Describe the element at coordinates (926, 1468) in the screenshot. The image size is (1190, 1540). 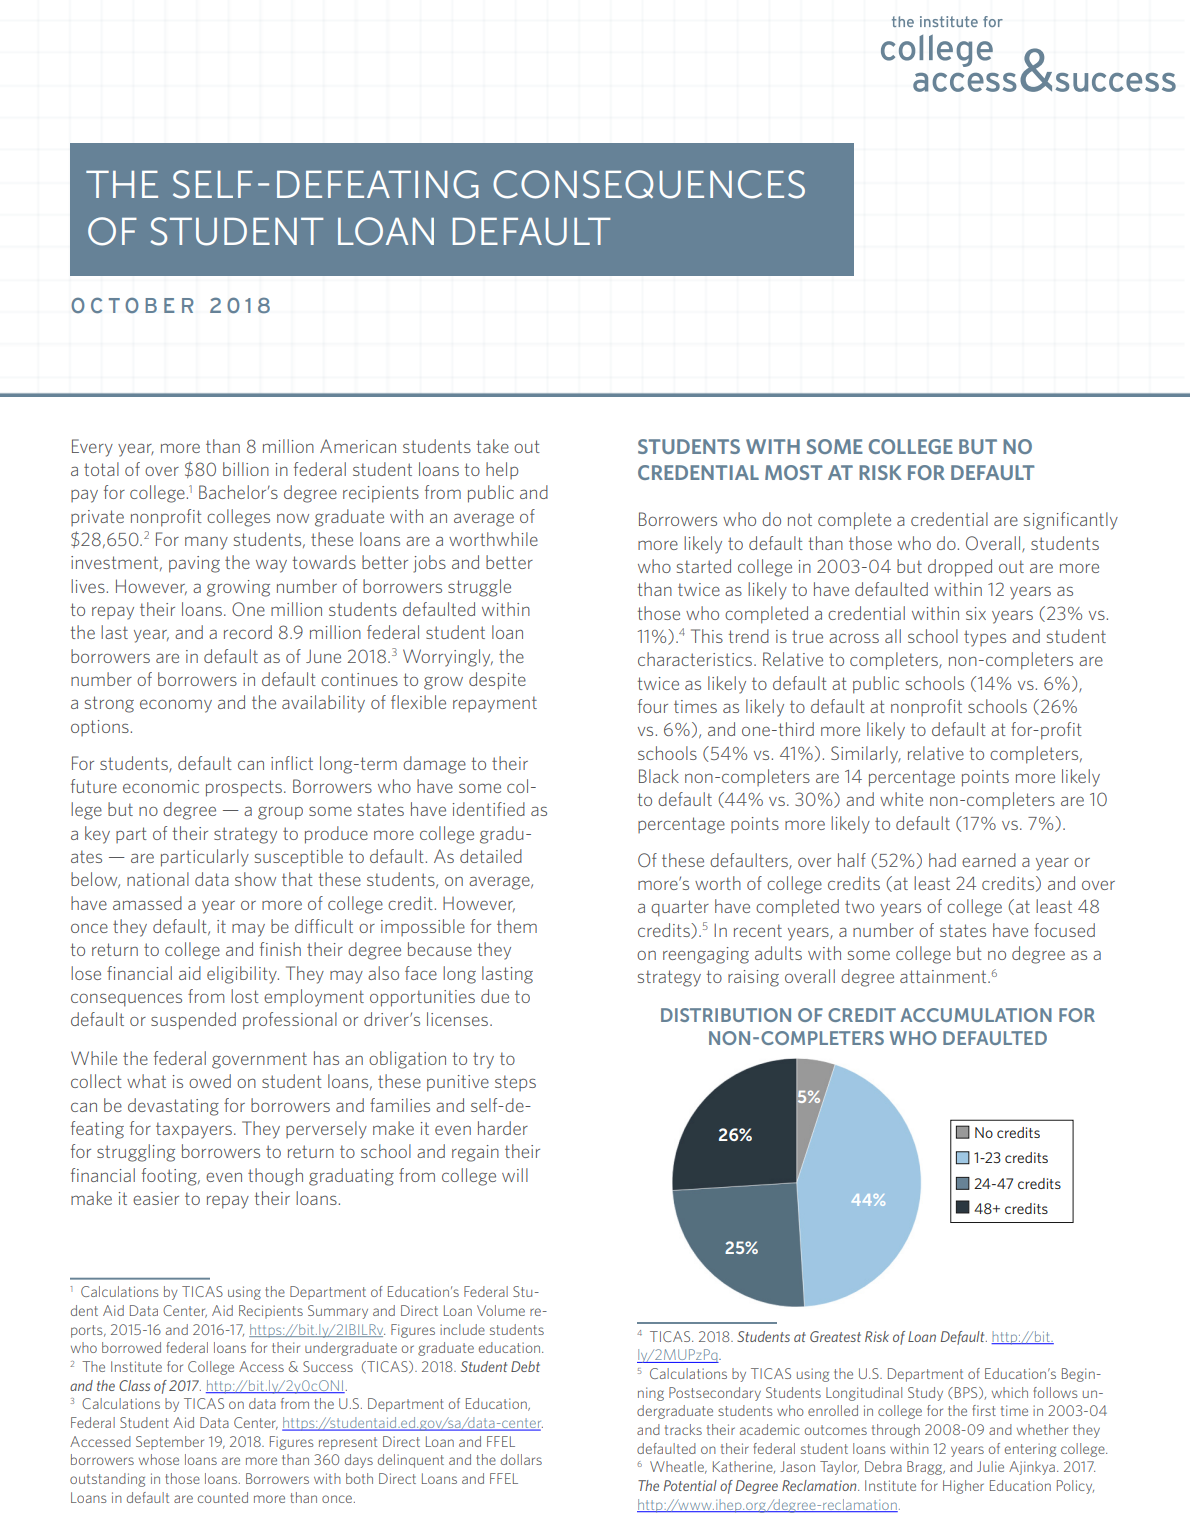
I see `Bragg` at that location.
